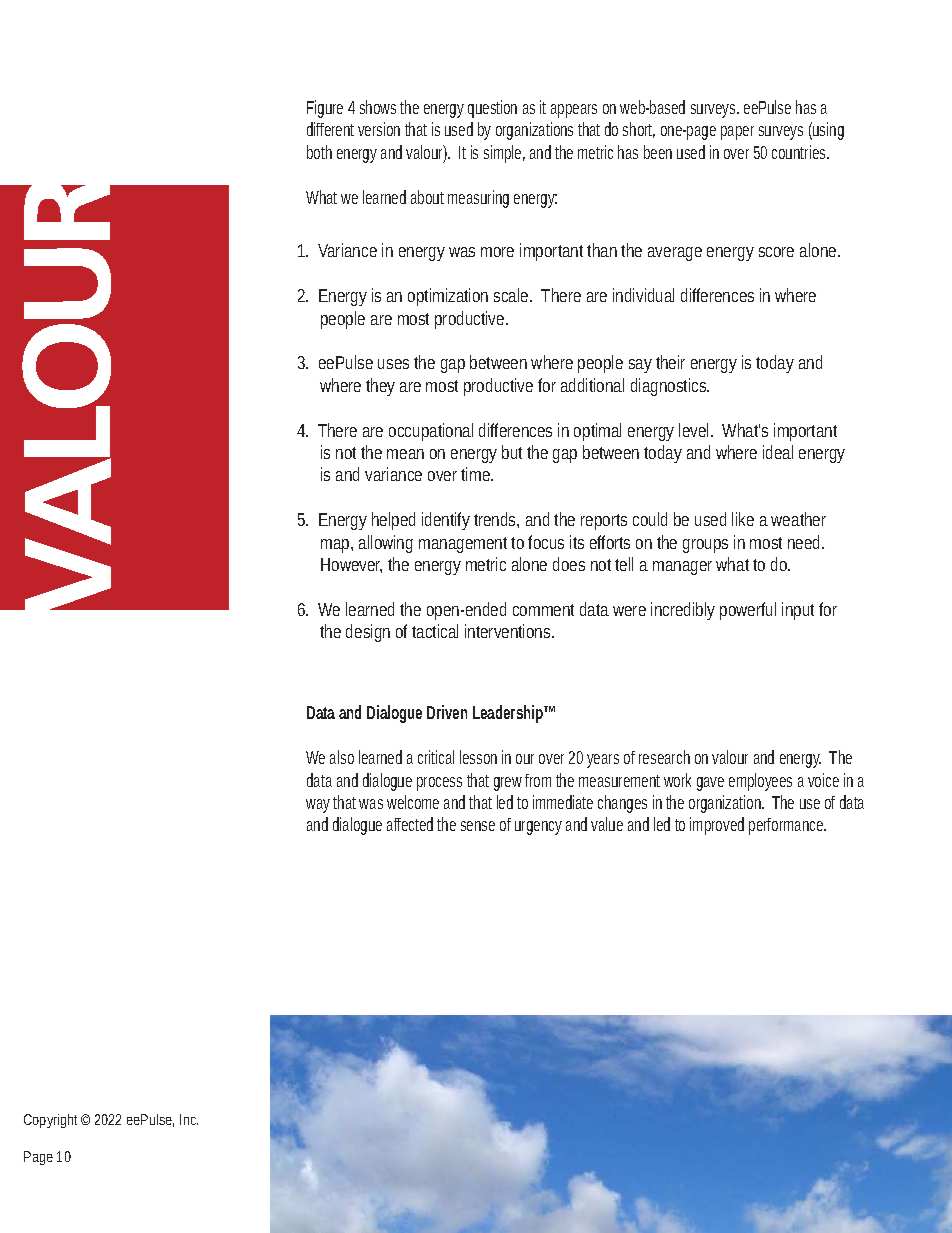 This screenshot has width=952, height=1233. Describe the element at coordinates (319, 152) in the screenshot. I see `both` at that location.
